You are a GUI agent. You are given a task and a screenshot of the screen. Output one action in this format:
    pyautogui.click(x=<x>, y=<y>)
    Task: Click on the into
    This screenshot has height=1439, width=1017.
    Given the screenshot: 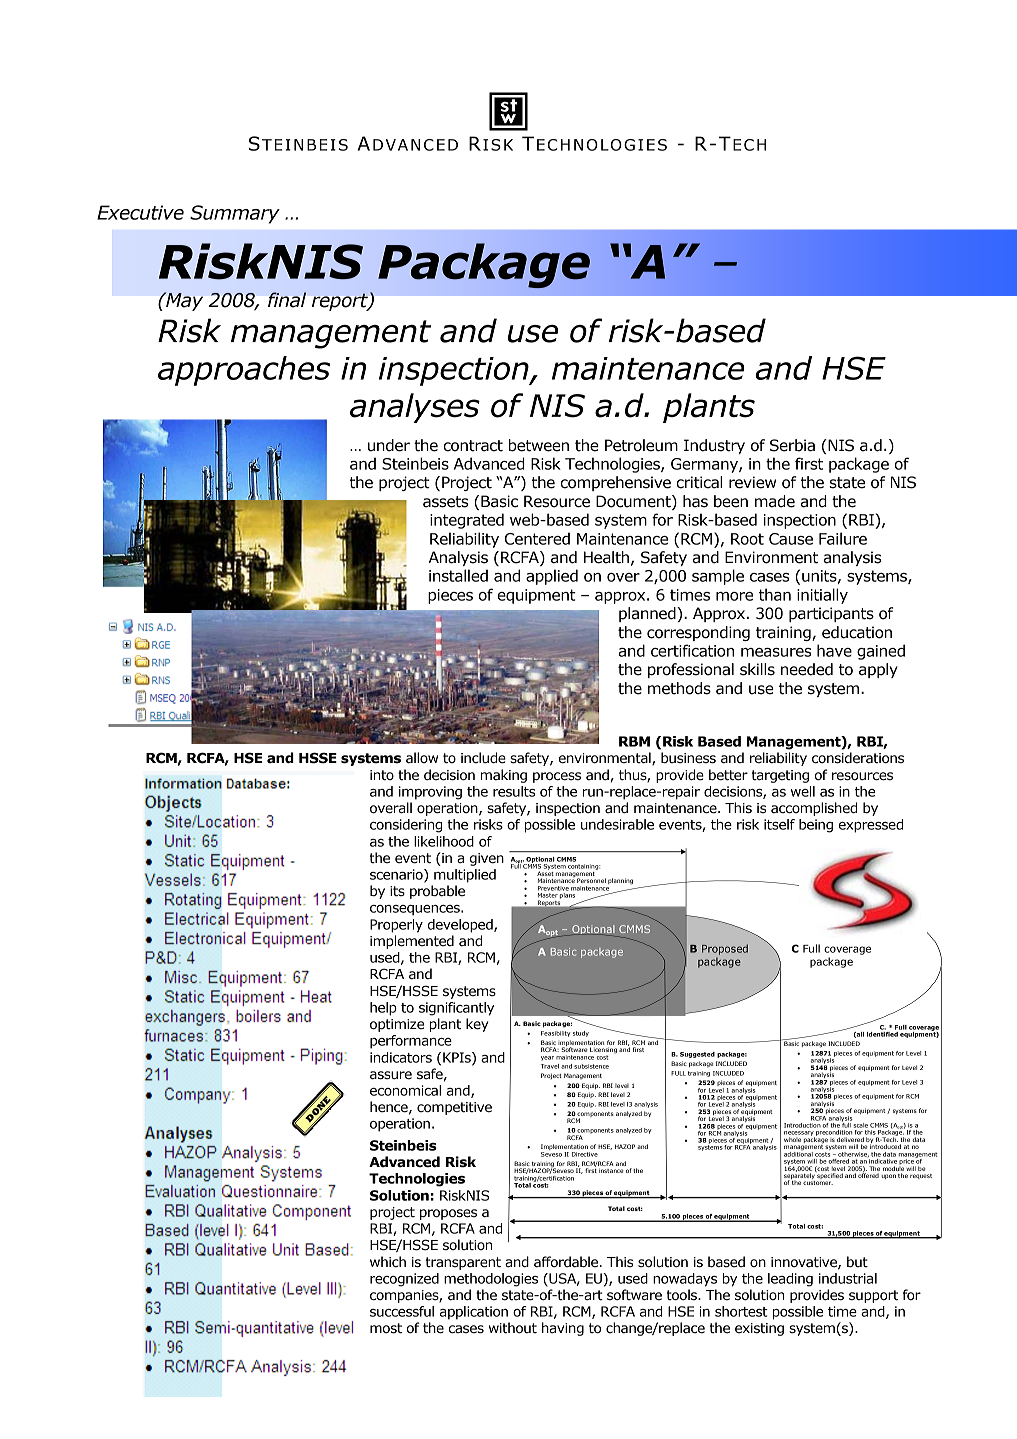 What is the action you would take?
    pyautogui.click(x=382, y=775)
